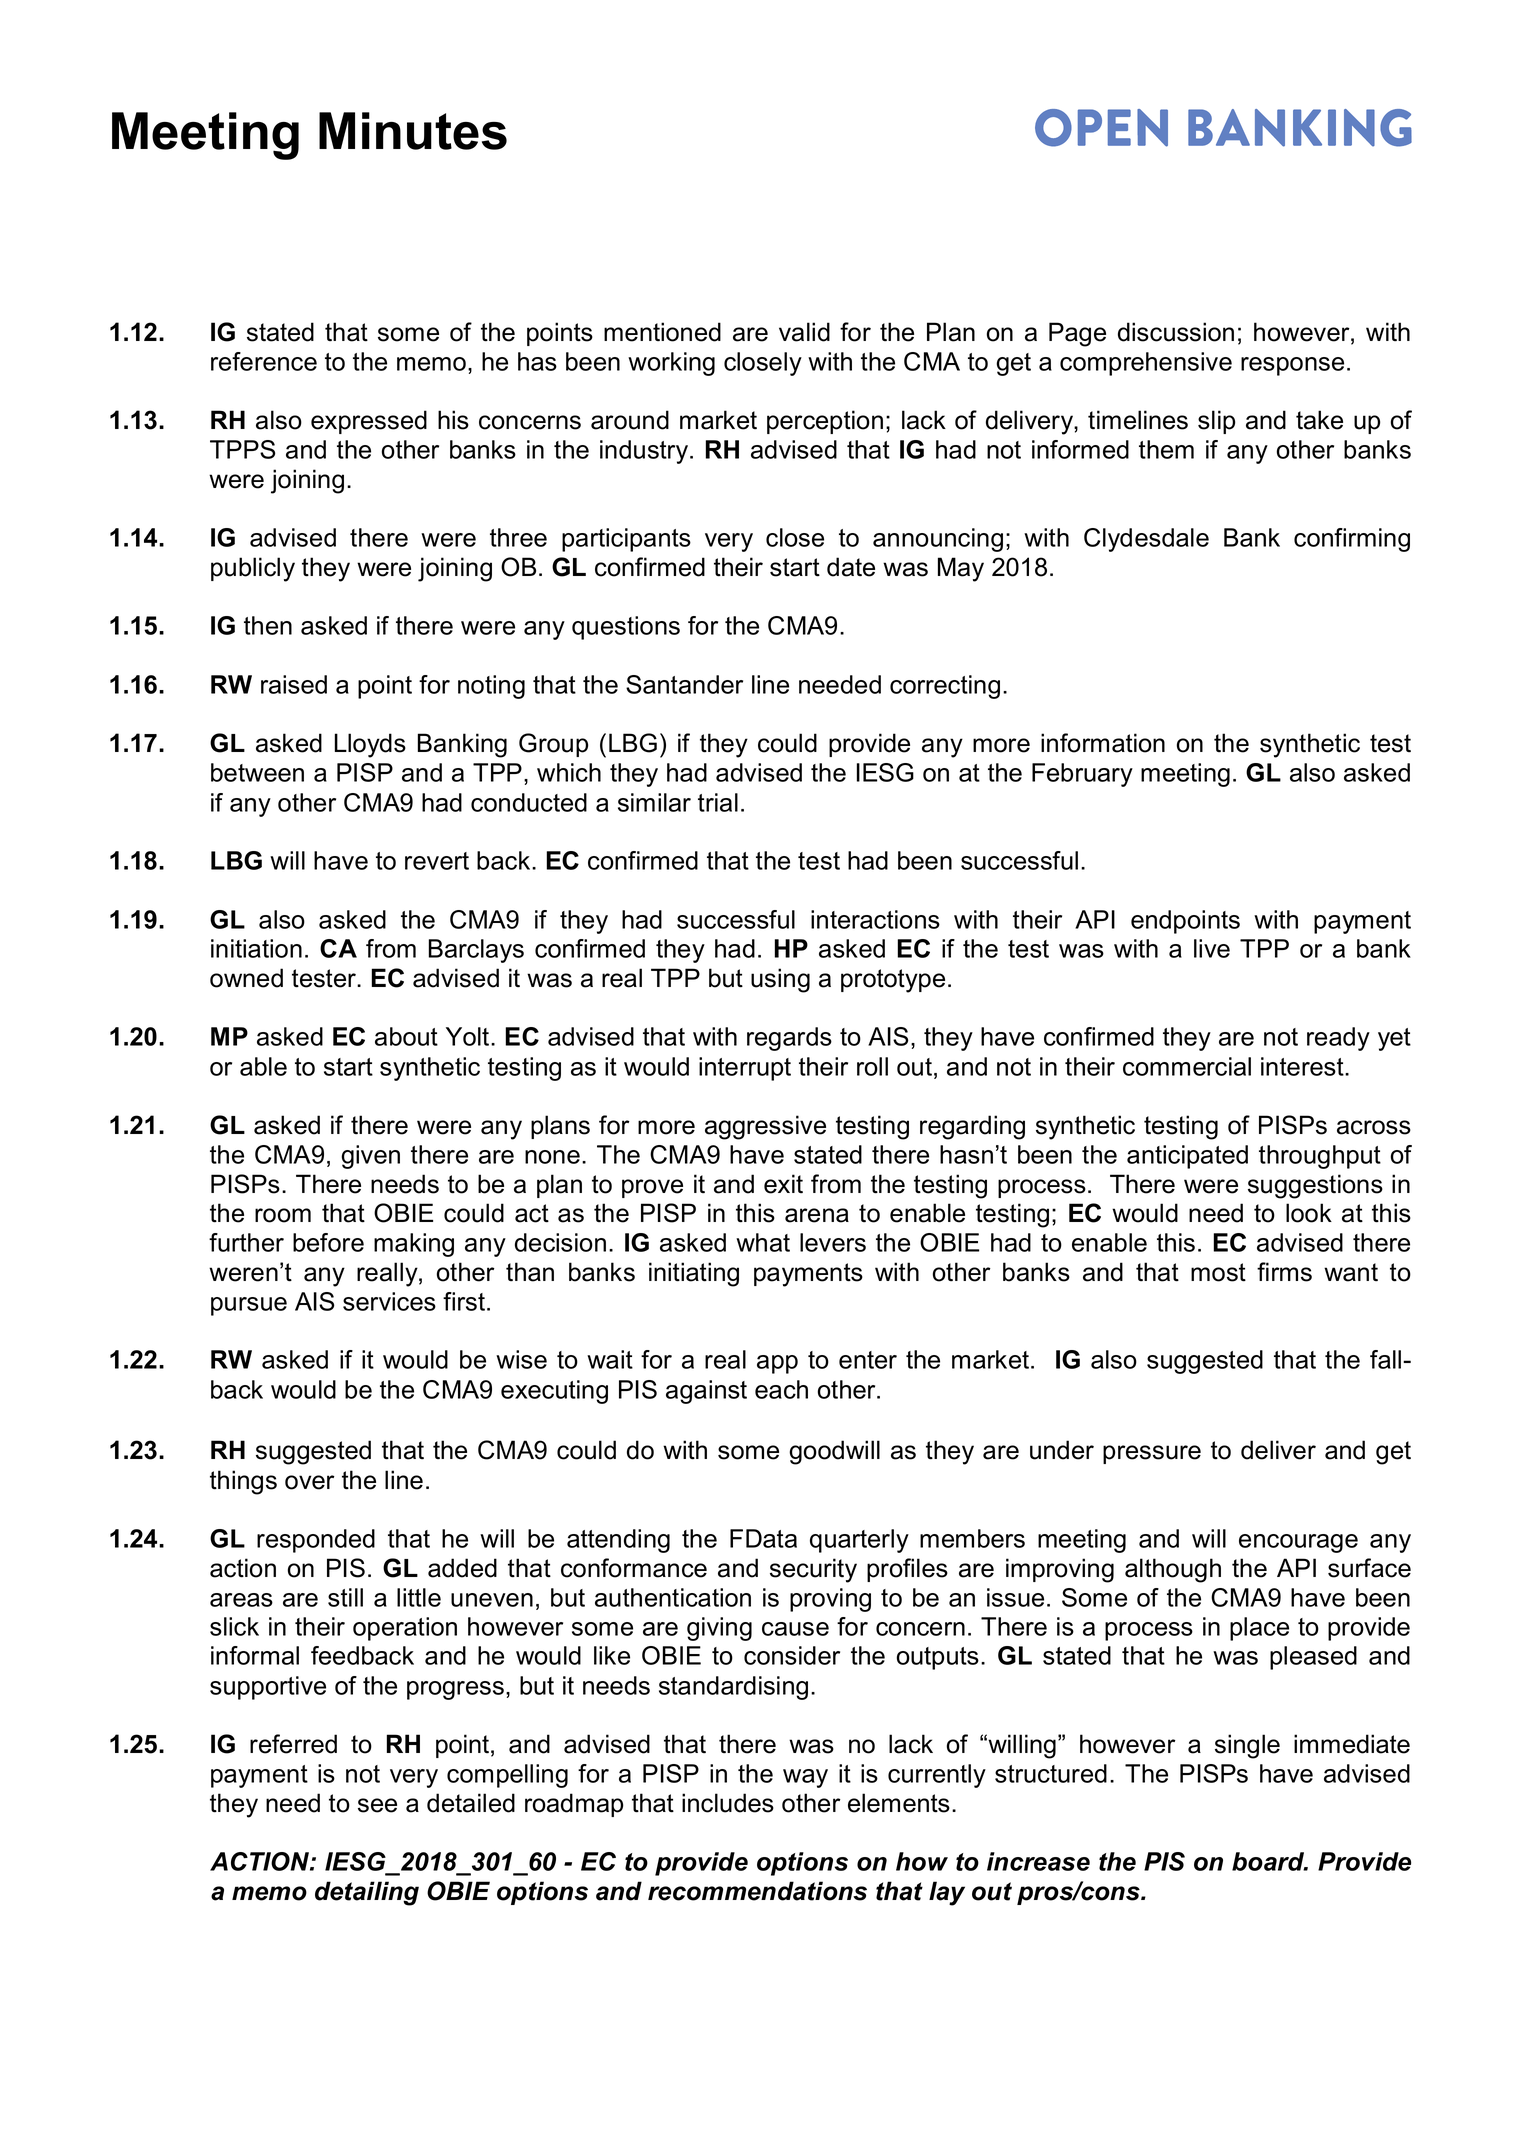 The image size is (1520, 2150). Describe the element at coordinates (253, 569) in the screenshot. I see `publicly` at that location.
